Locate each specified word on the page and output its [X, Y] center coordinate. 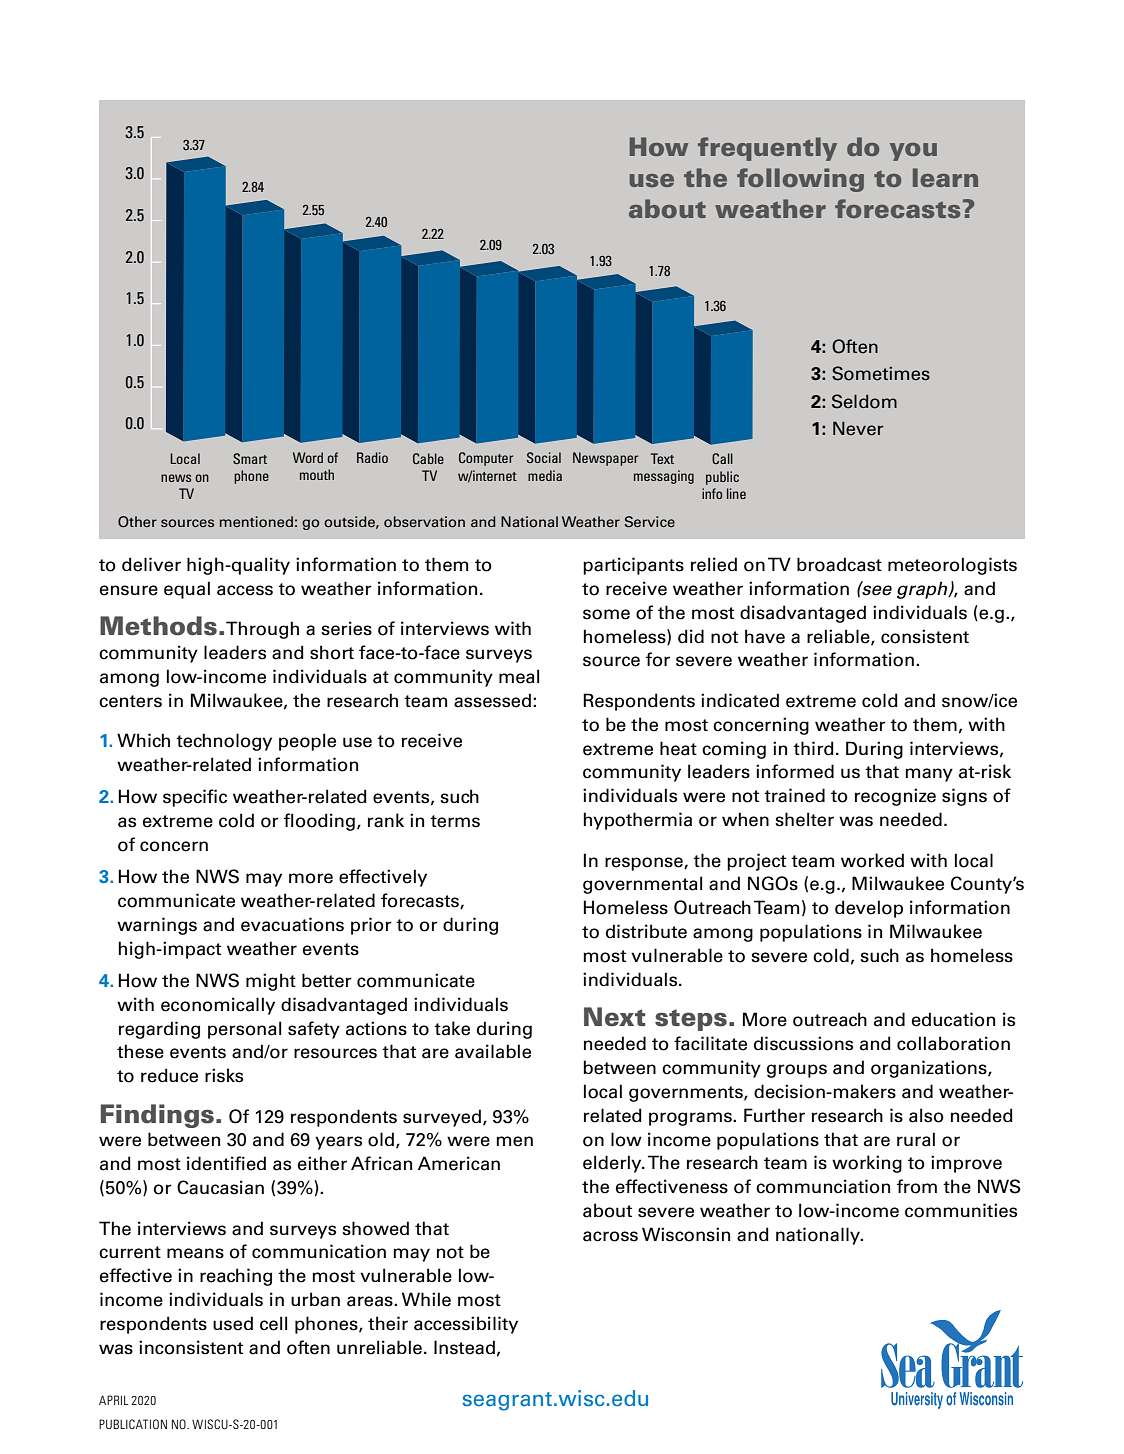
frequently [767, 149]
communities [961, 1210]
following [800, 180]
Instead [464, 1347]
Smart [250, 458]
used [233, 1323]
